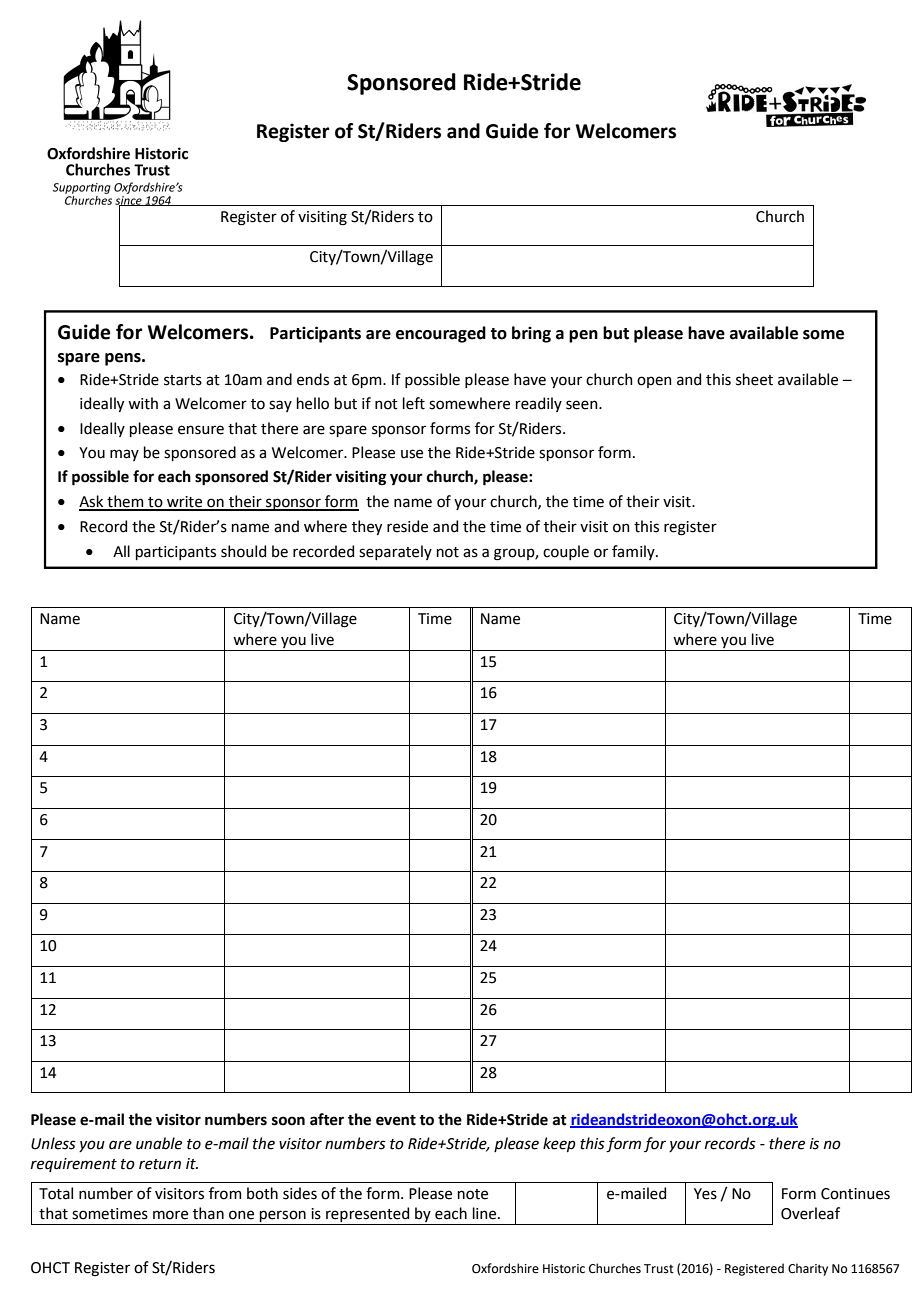 The image size is (924, 1308). What do you see at coordinates (559, 1144) in the image?
I see `keep` at bounding box center [559, 1144].
